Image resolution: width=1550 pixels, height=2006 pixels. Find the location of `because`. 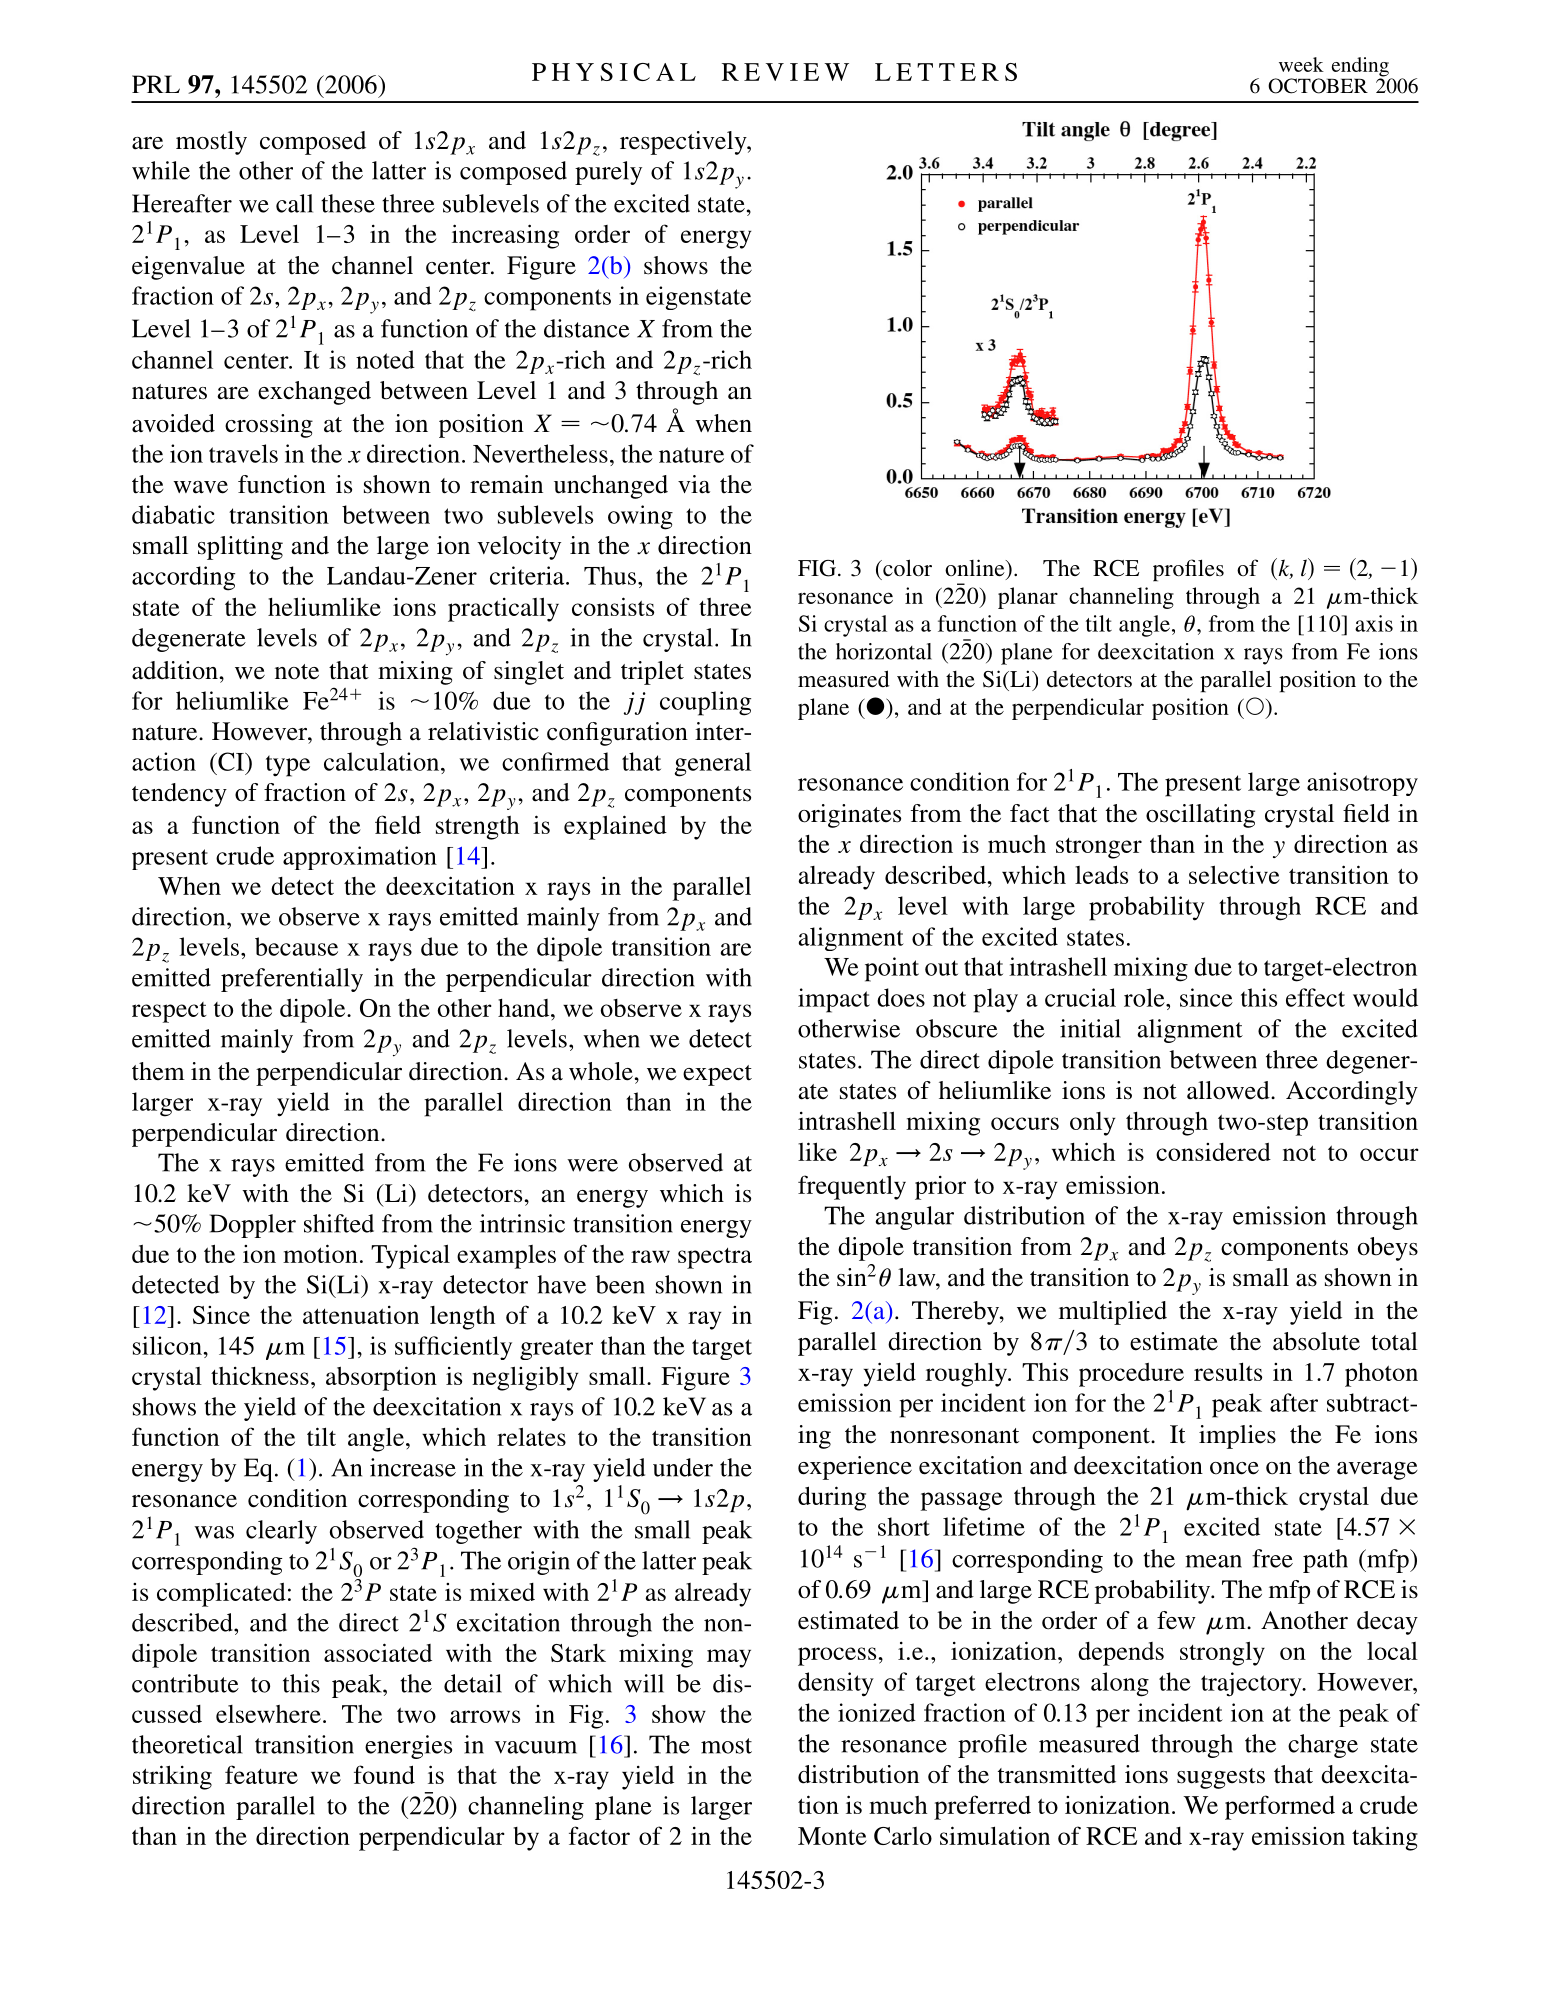

because is located at coordinates (296, 946).
